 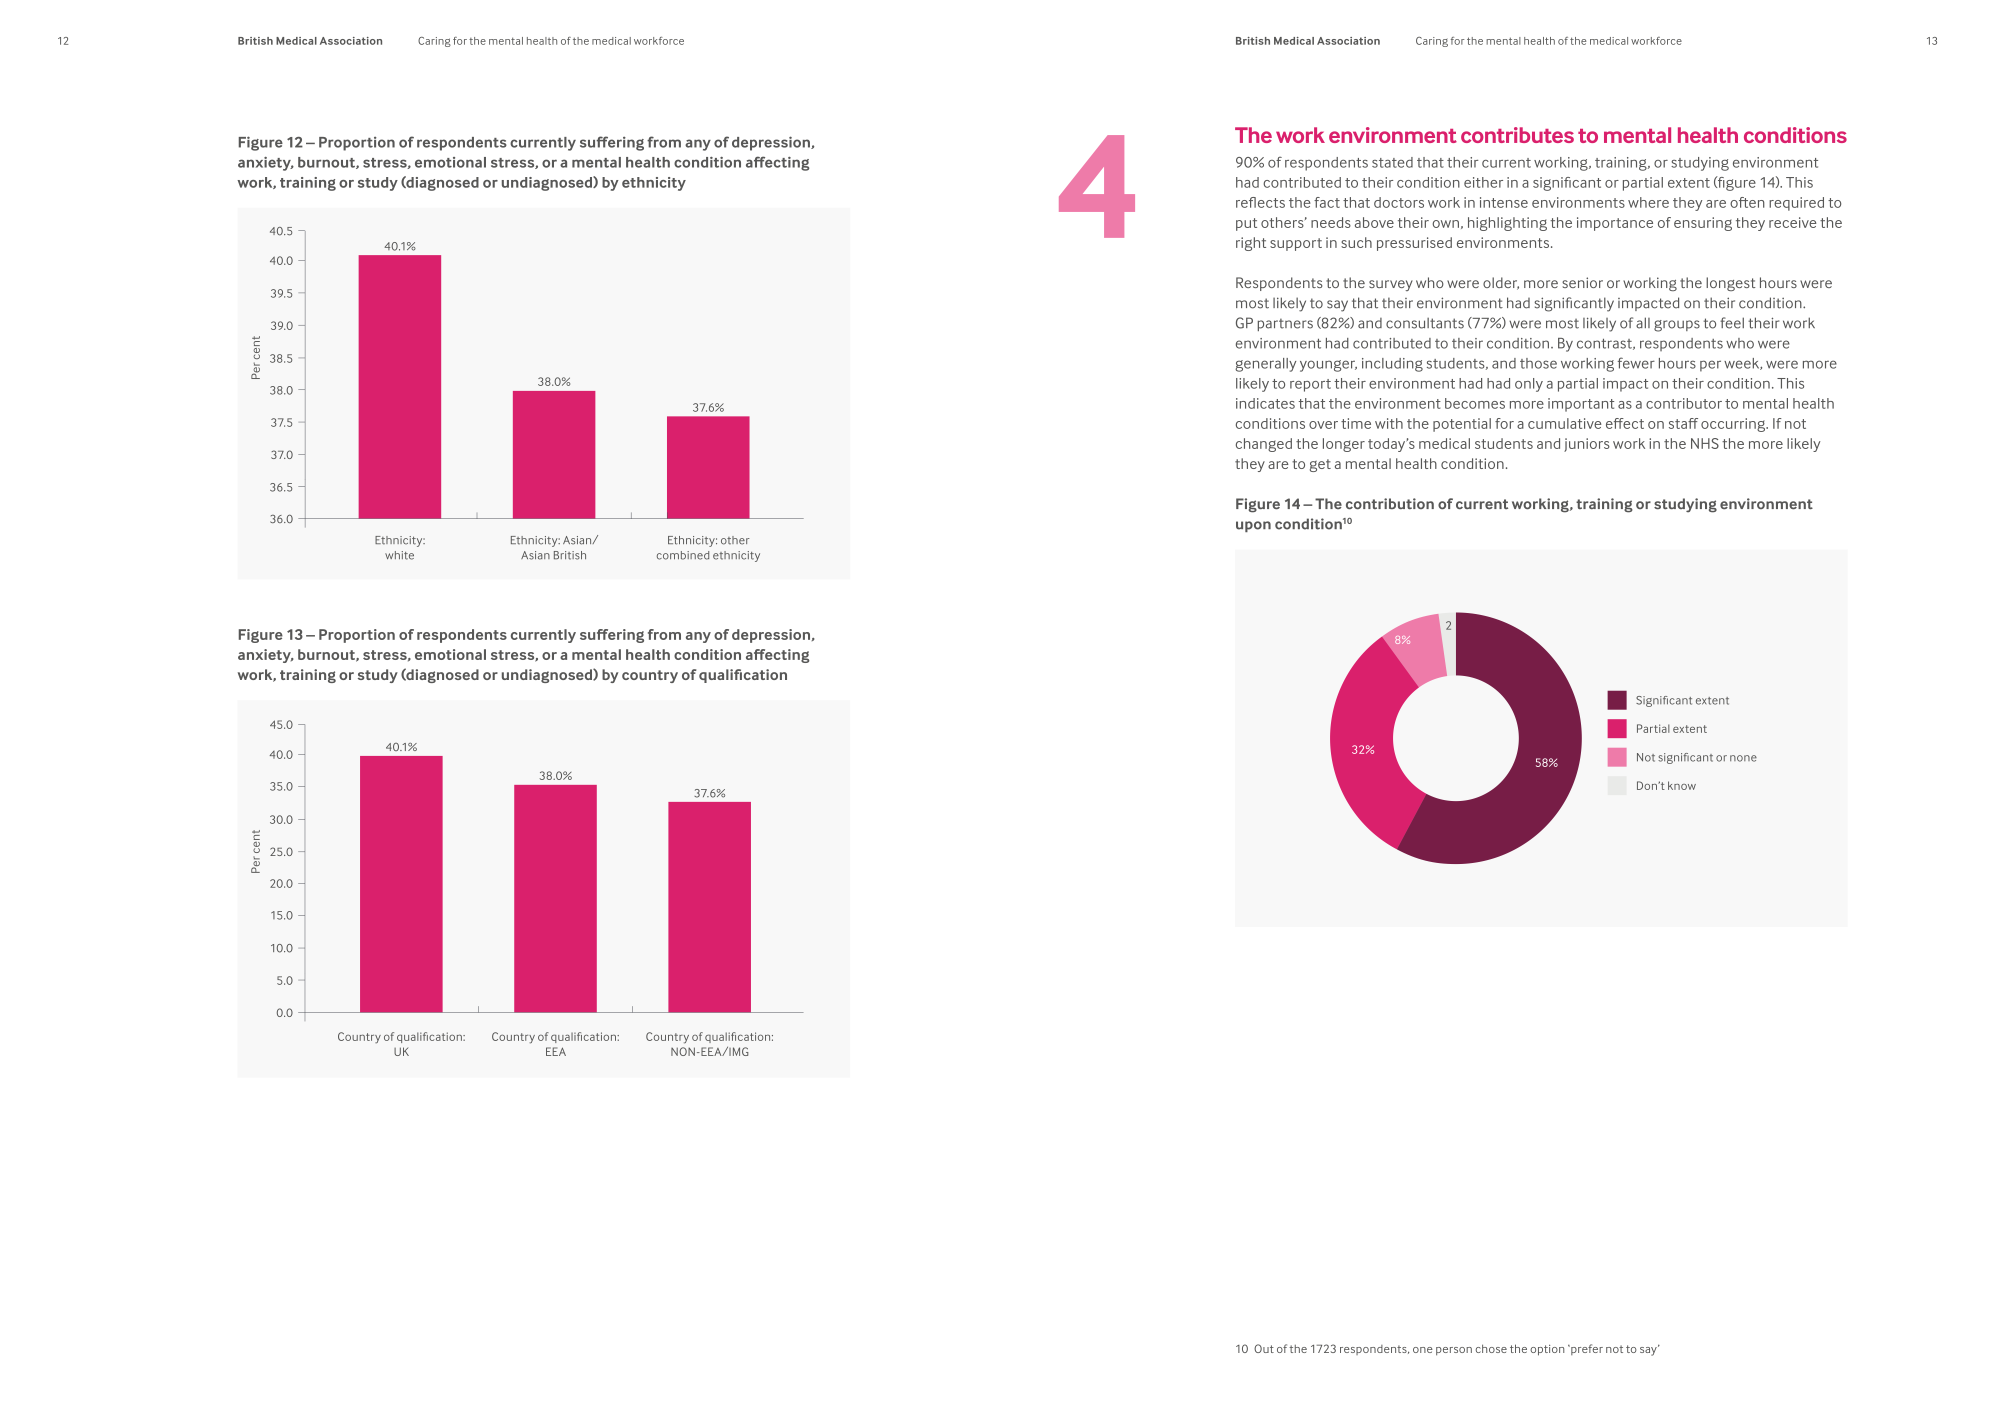 I want to click on chose, so click(x=1491, y=1348).
